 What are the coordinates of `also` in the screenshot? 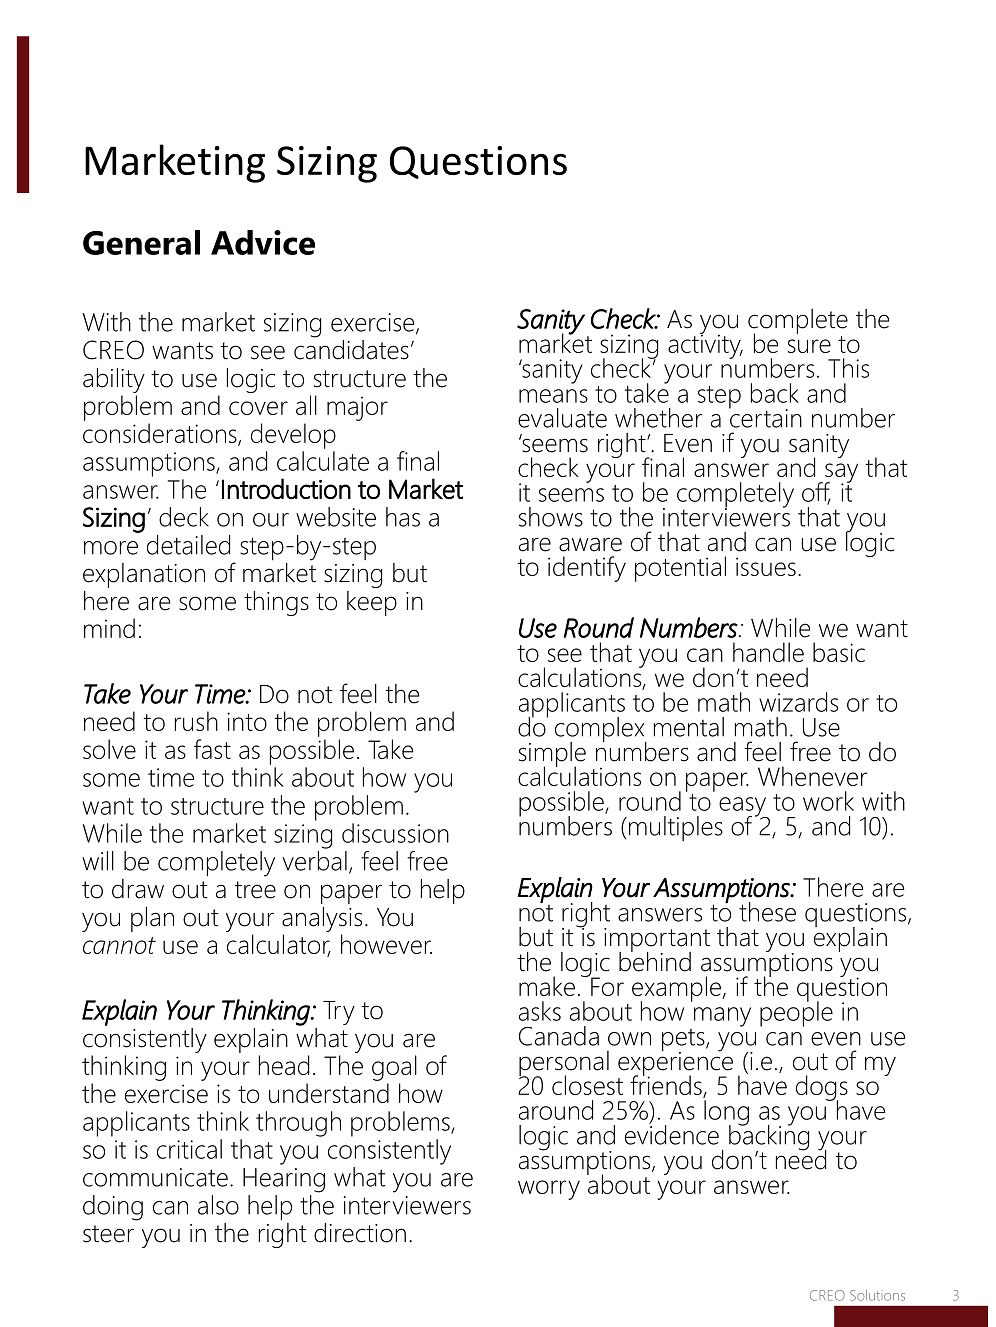 It's located at (218, 1205).
